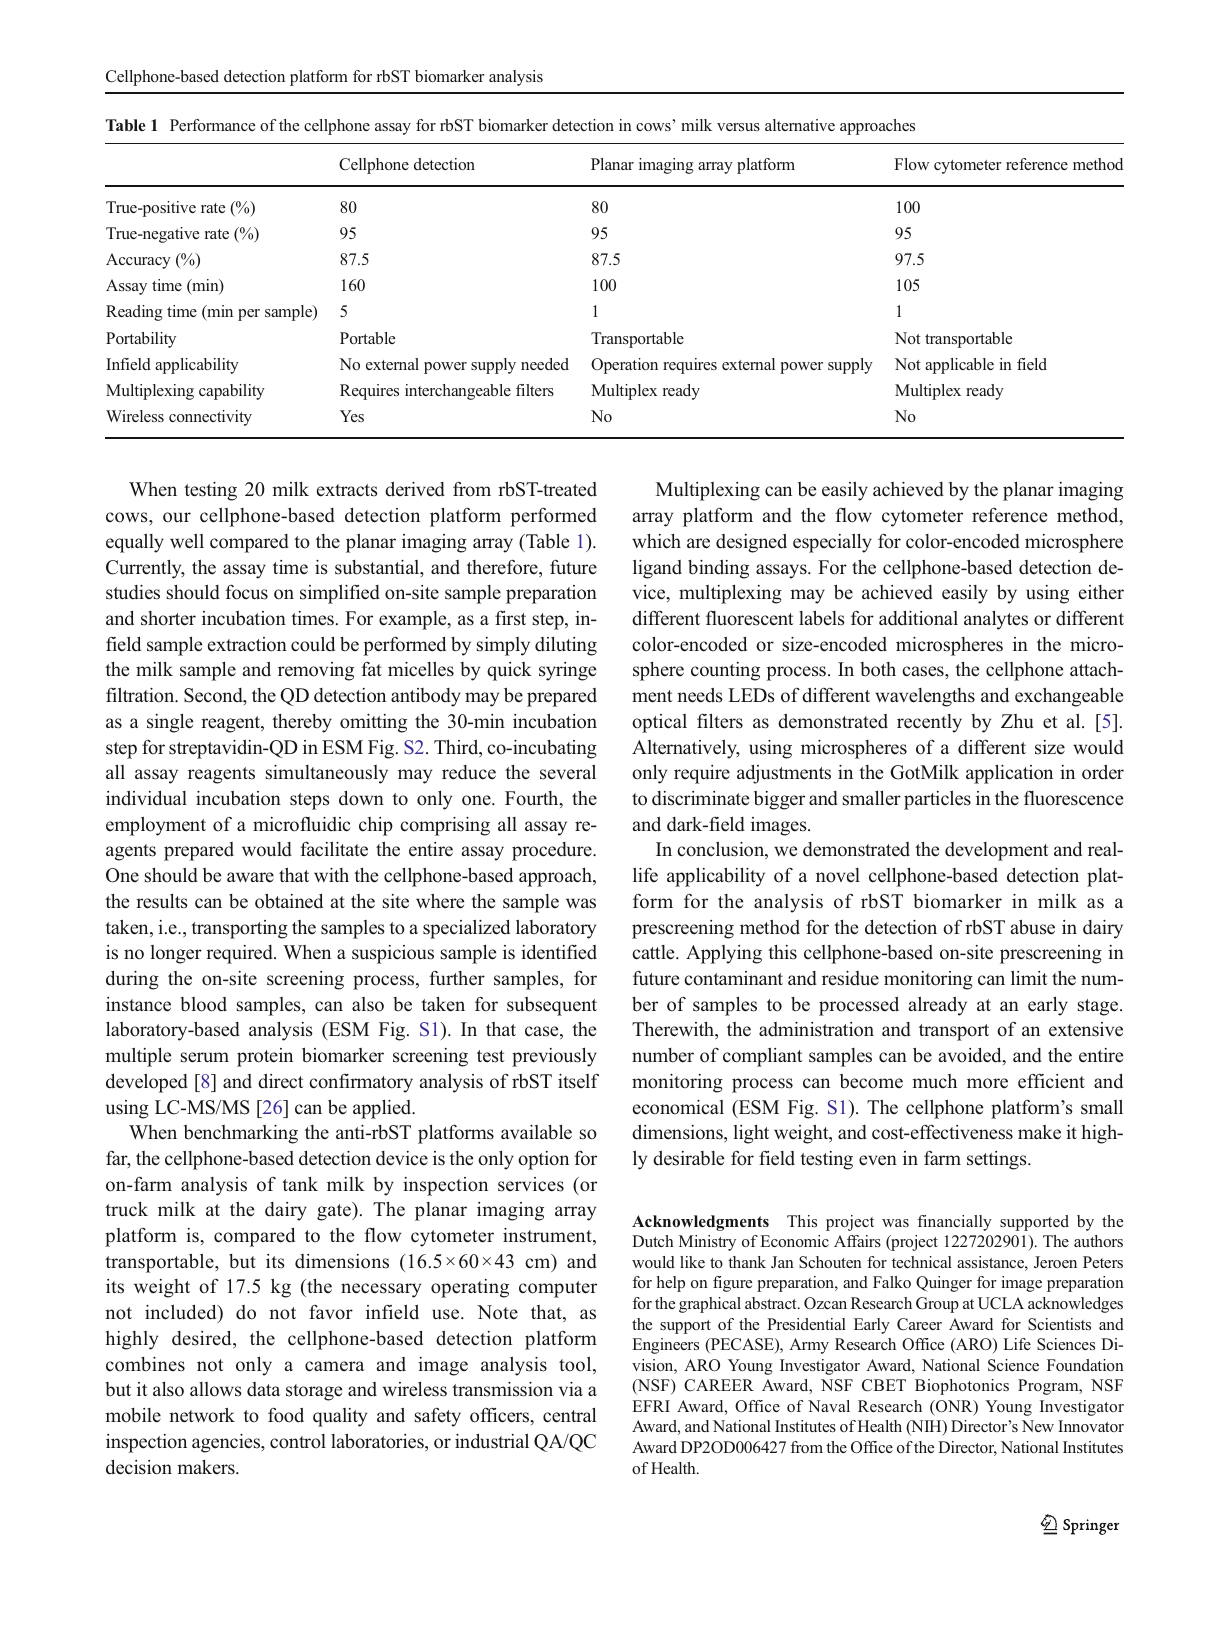 The image size is (1229, 1633). I want to click on analytes, so click(996, 620).
